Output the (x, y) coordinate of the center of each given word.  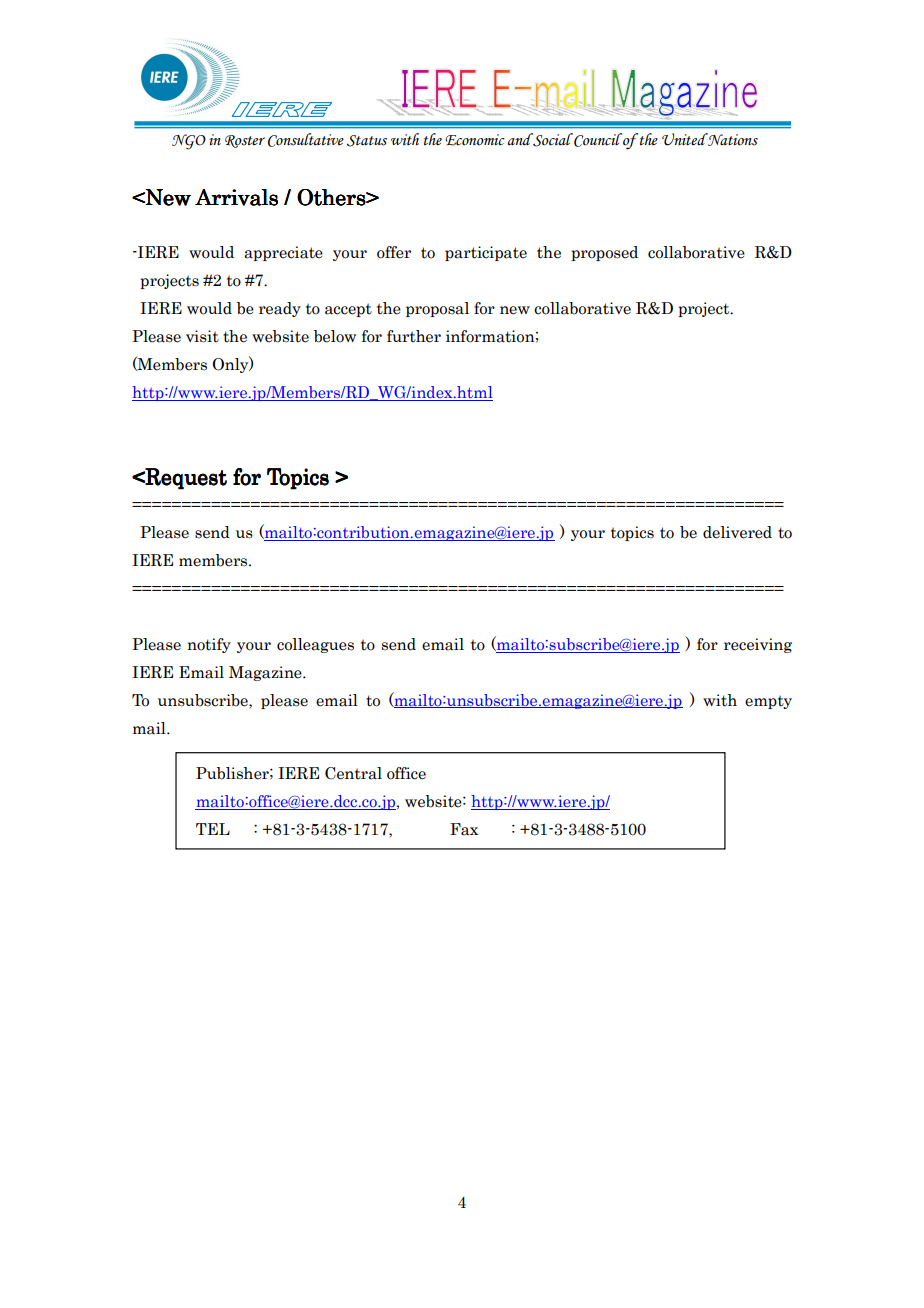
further (414, 336)
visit (202, 336)
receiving (758, 645)
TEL (213, 829)
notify (209, 645)
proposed (604, 253)
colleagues (315, 645)
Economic (475, 140)
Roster (245, 141)
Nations (732, 139)
